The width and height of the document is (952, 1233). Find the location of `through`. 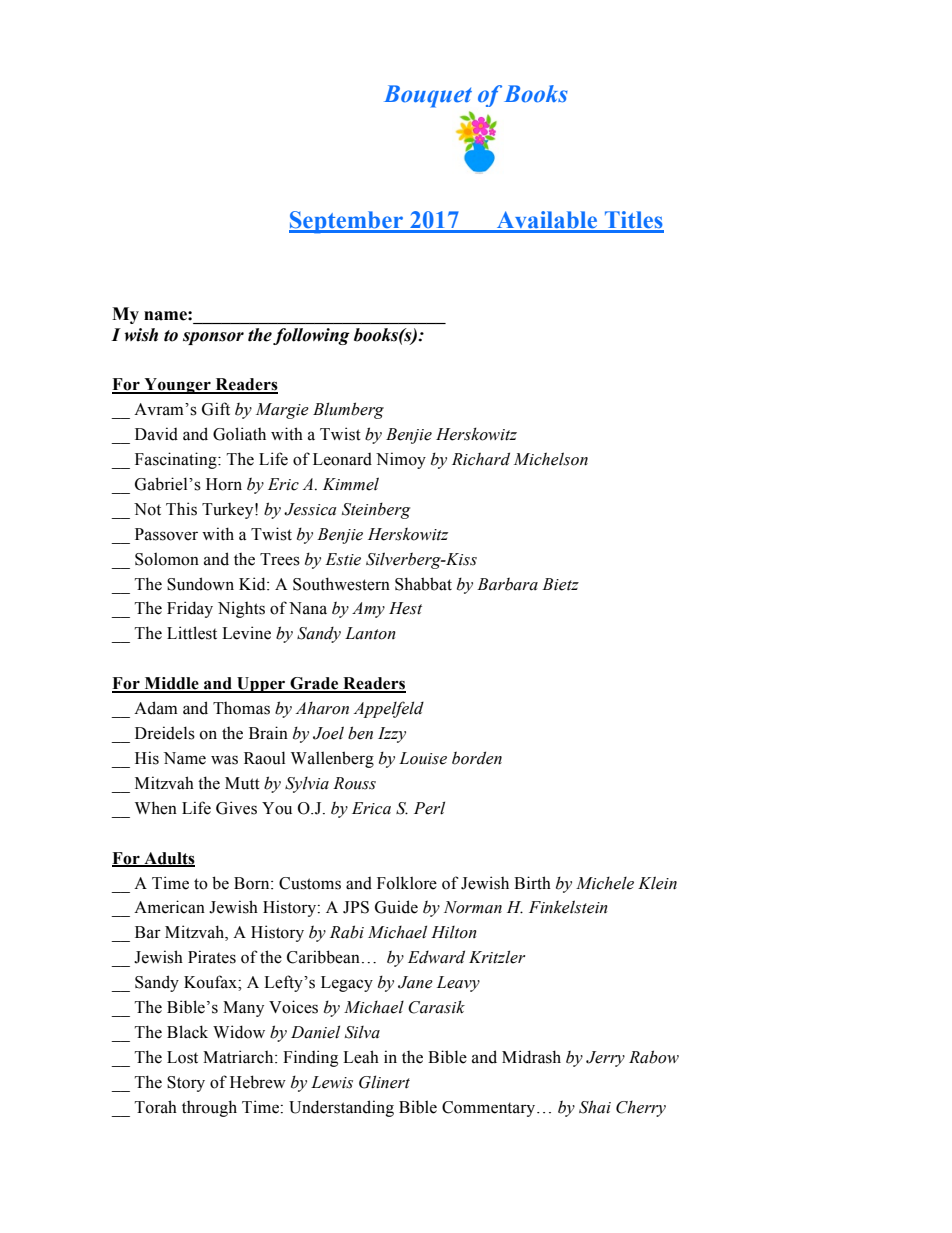

through is located at coordinates (209, 1108).
